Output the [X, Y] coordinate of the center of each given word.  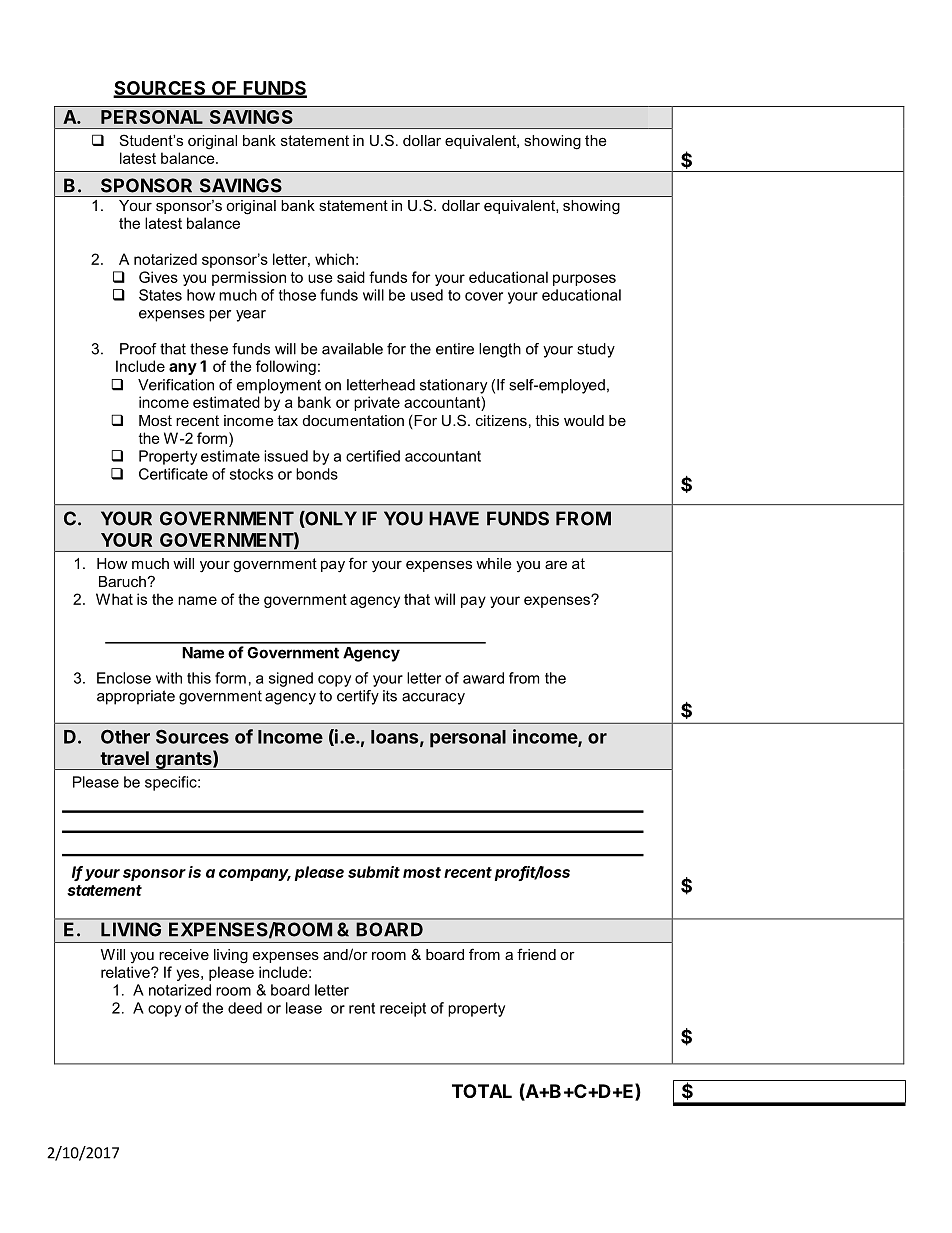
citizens [501, 420]
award [483, 678]
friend [536, 954]
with [169, 678]
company [255, 875]
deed [245, 1008]
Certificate [173, 474]
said [351, 277]
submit [374, 872]
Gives [158, 277]
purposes [584, 280]
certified [373, 456]
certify [358, 697]
